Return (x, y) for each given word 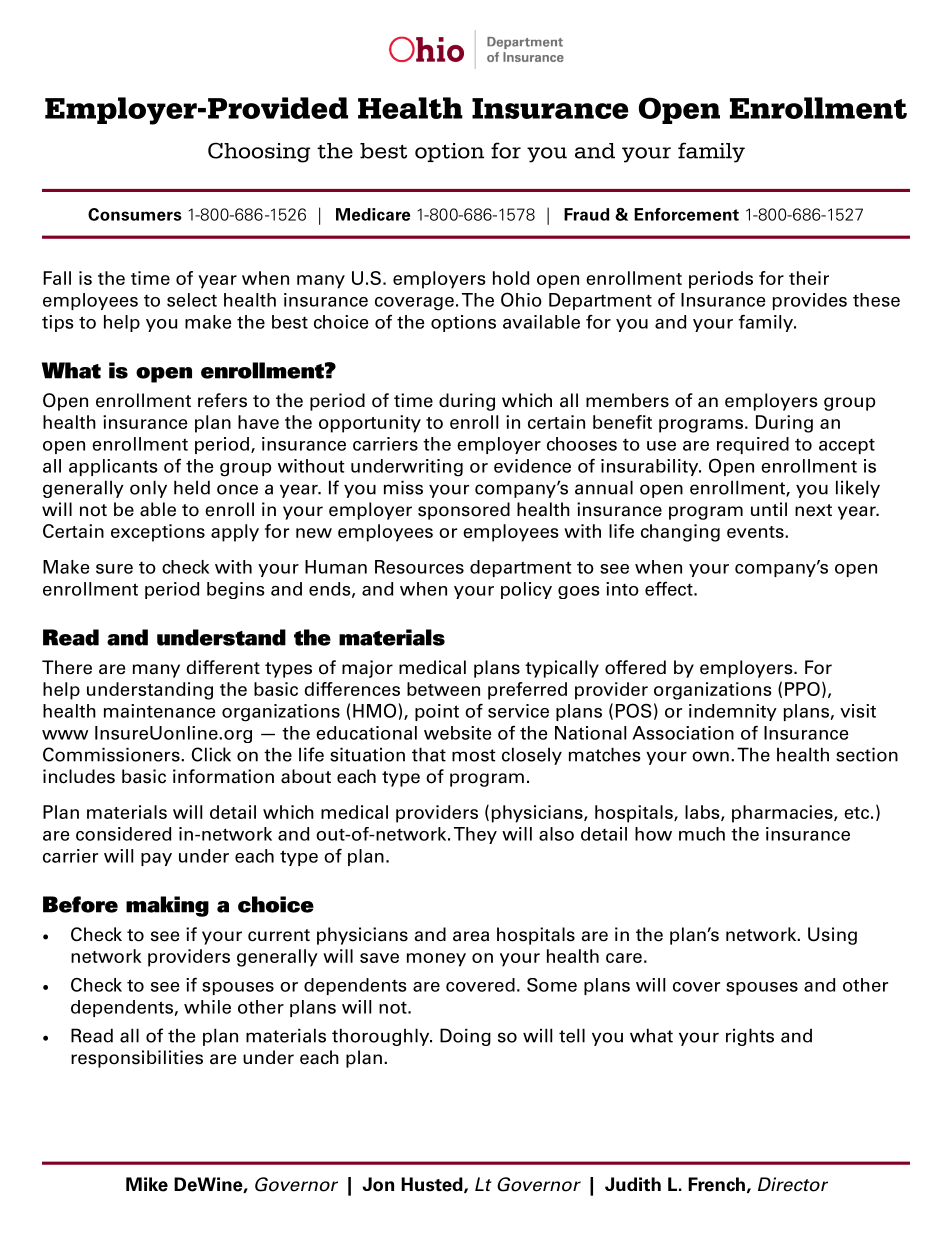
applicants (113, 467)
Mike (147, 1184)
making (167, 906)
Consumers (135, 214)
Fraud (586, 214)
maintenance (160, 711)
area (471, 936)
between (443, 689)
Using (832, 936)
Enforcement (686, 214)
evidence (532, 466)
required (753, 445)
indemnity (733, 712)
